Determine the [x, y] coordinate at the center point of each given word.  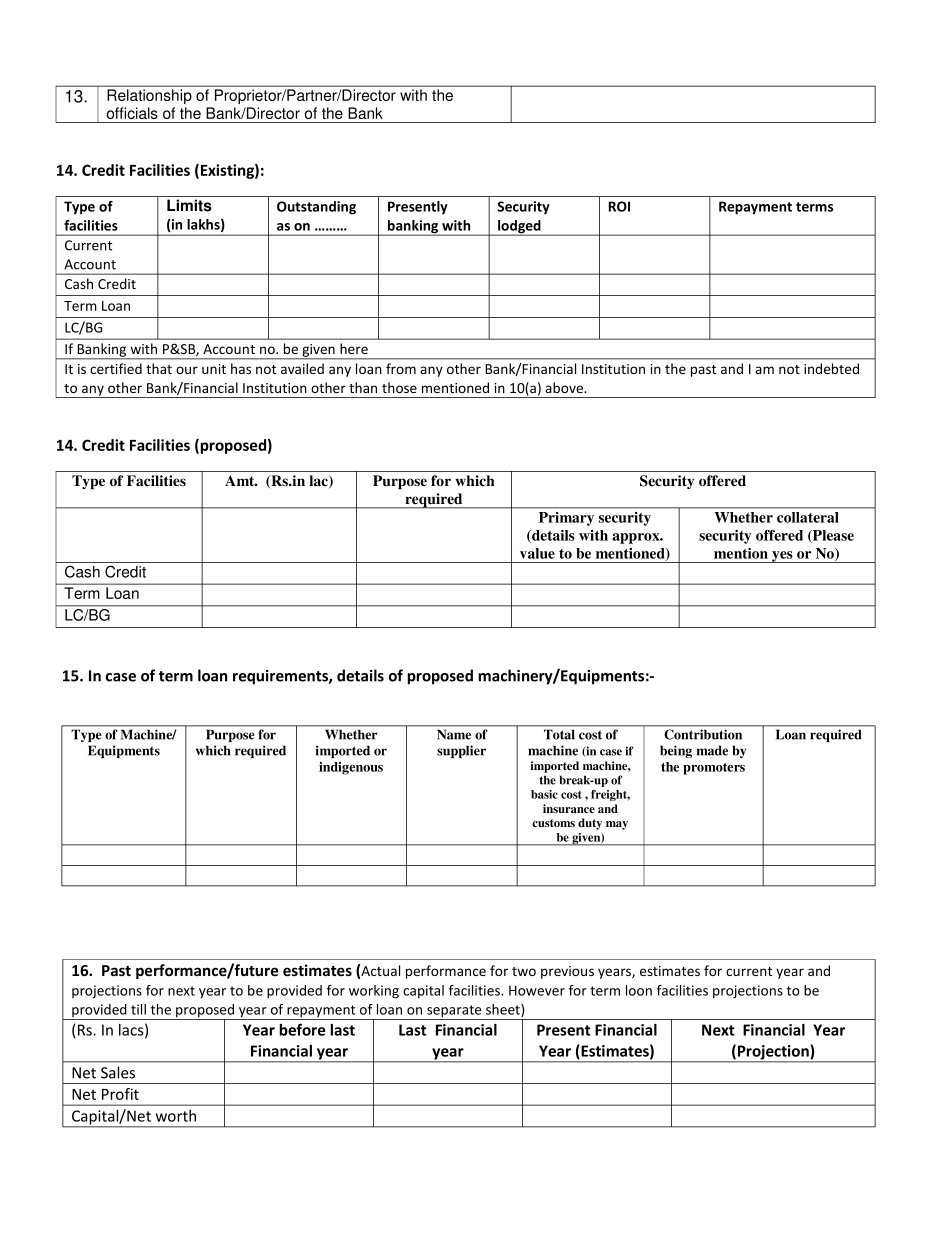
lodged [519, 228]
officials [132, 113]
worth [176, 1116]
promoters [714, 769]
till [138, 1009]
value [537, 553]
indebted [831, 368]
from [401, 368]
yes [782, 557]
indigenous [351, 768]
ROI [619, 206]
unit [214, 369]
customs [553, 823]
